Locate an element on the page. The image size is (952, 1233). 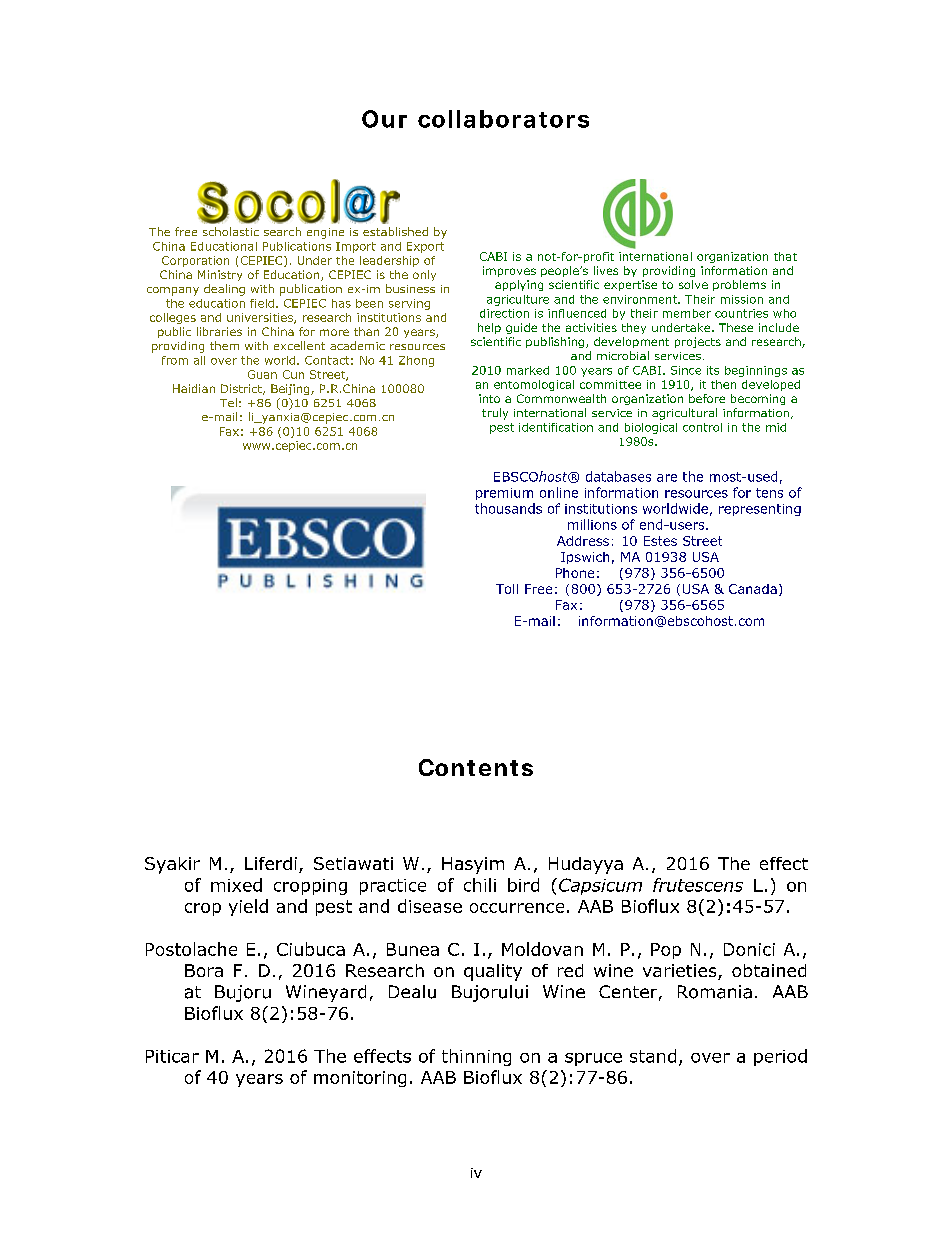
Ministry is located at coordinates (220, 275).
